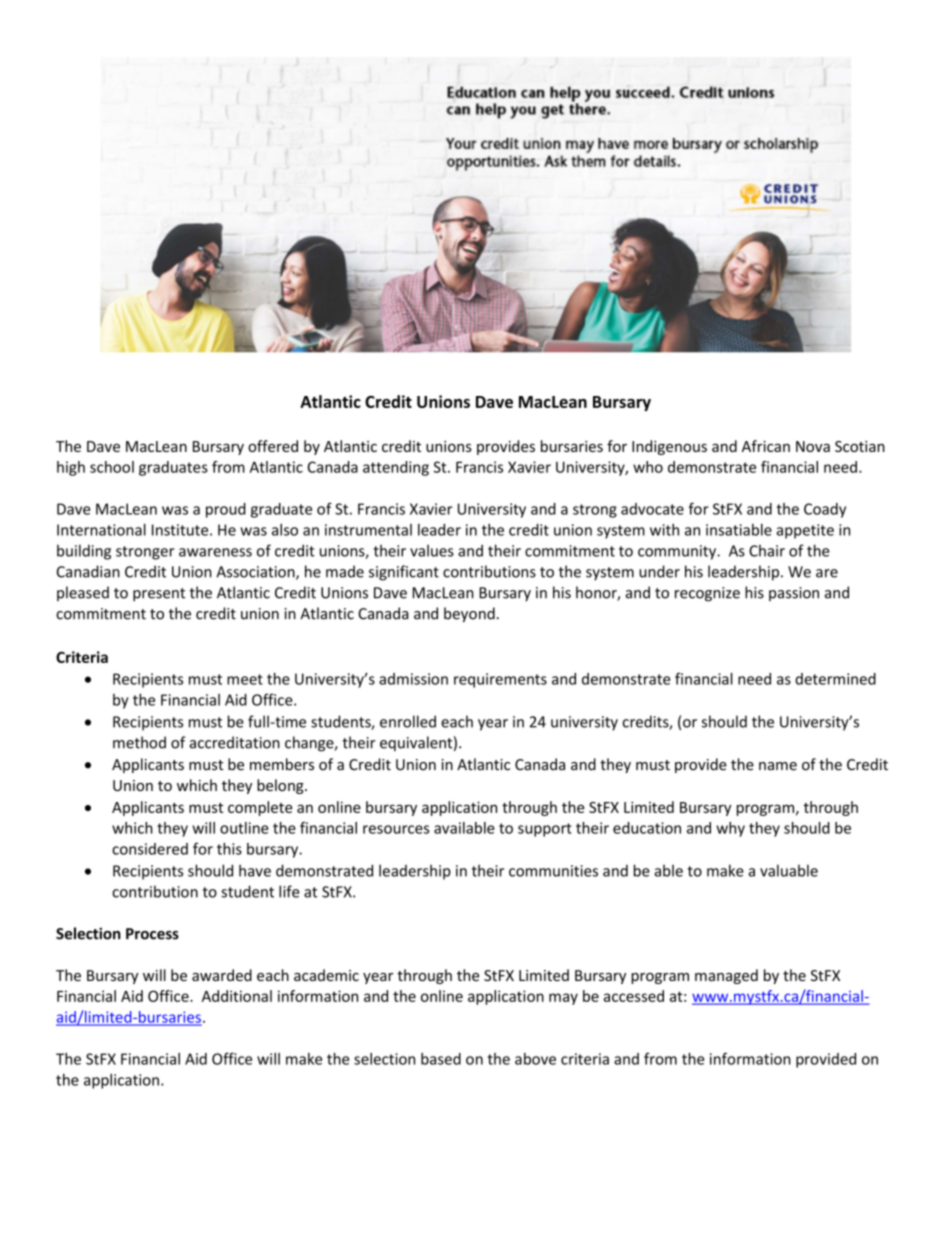 This screenshot has height=1233, width=952. I want to click on accessed, so click(634, 996).
